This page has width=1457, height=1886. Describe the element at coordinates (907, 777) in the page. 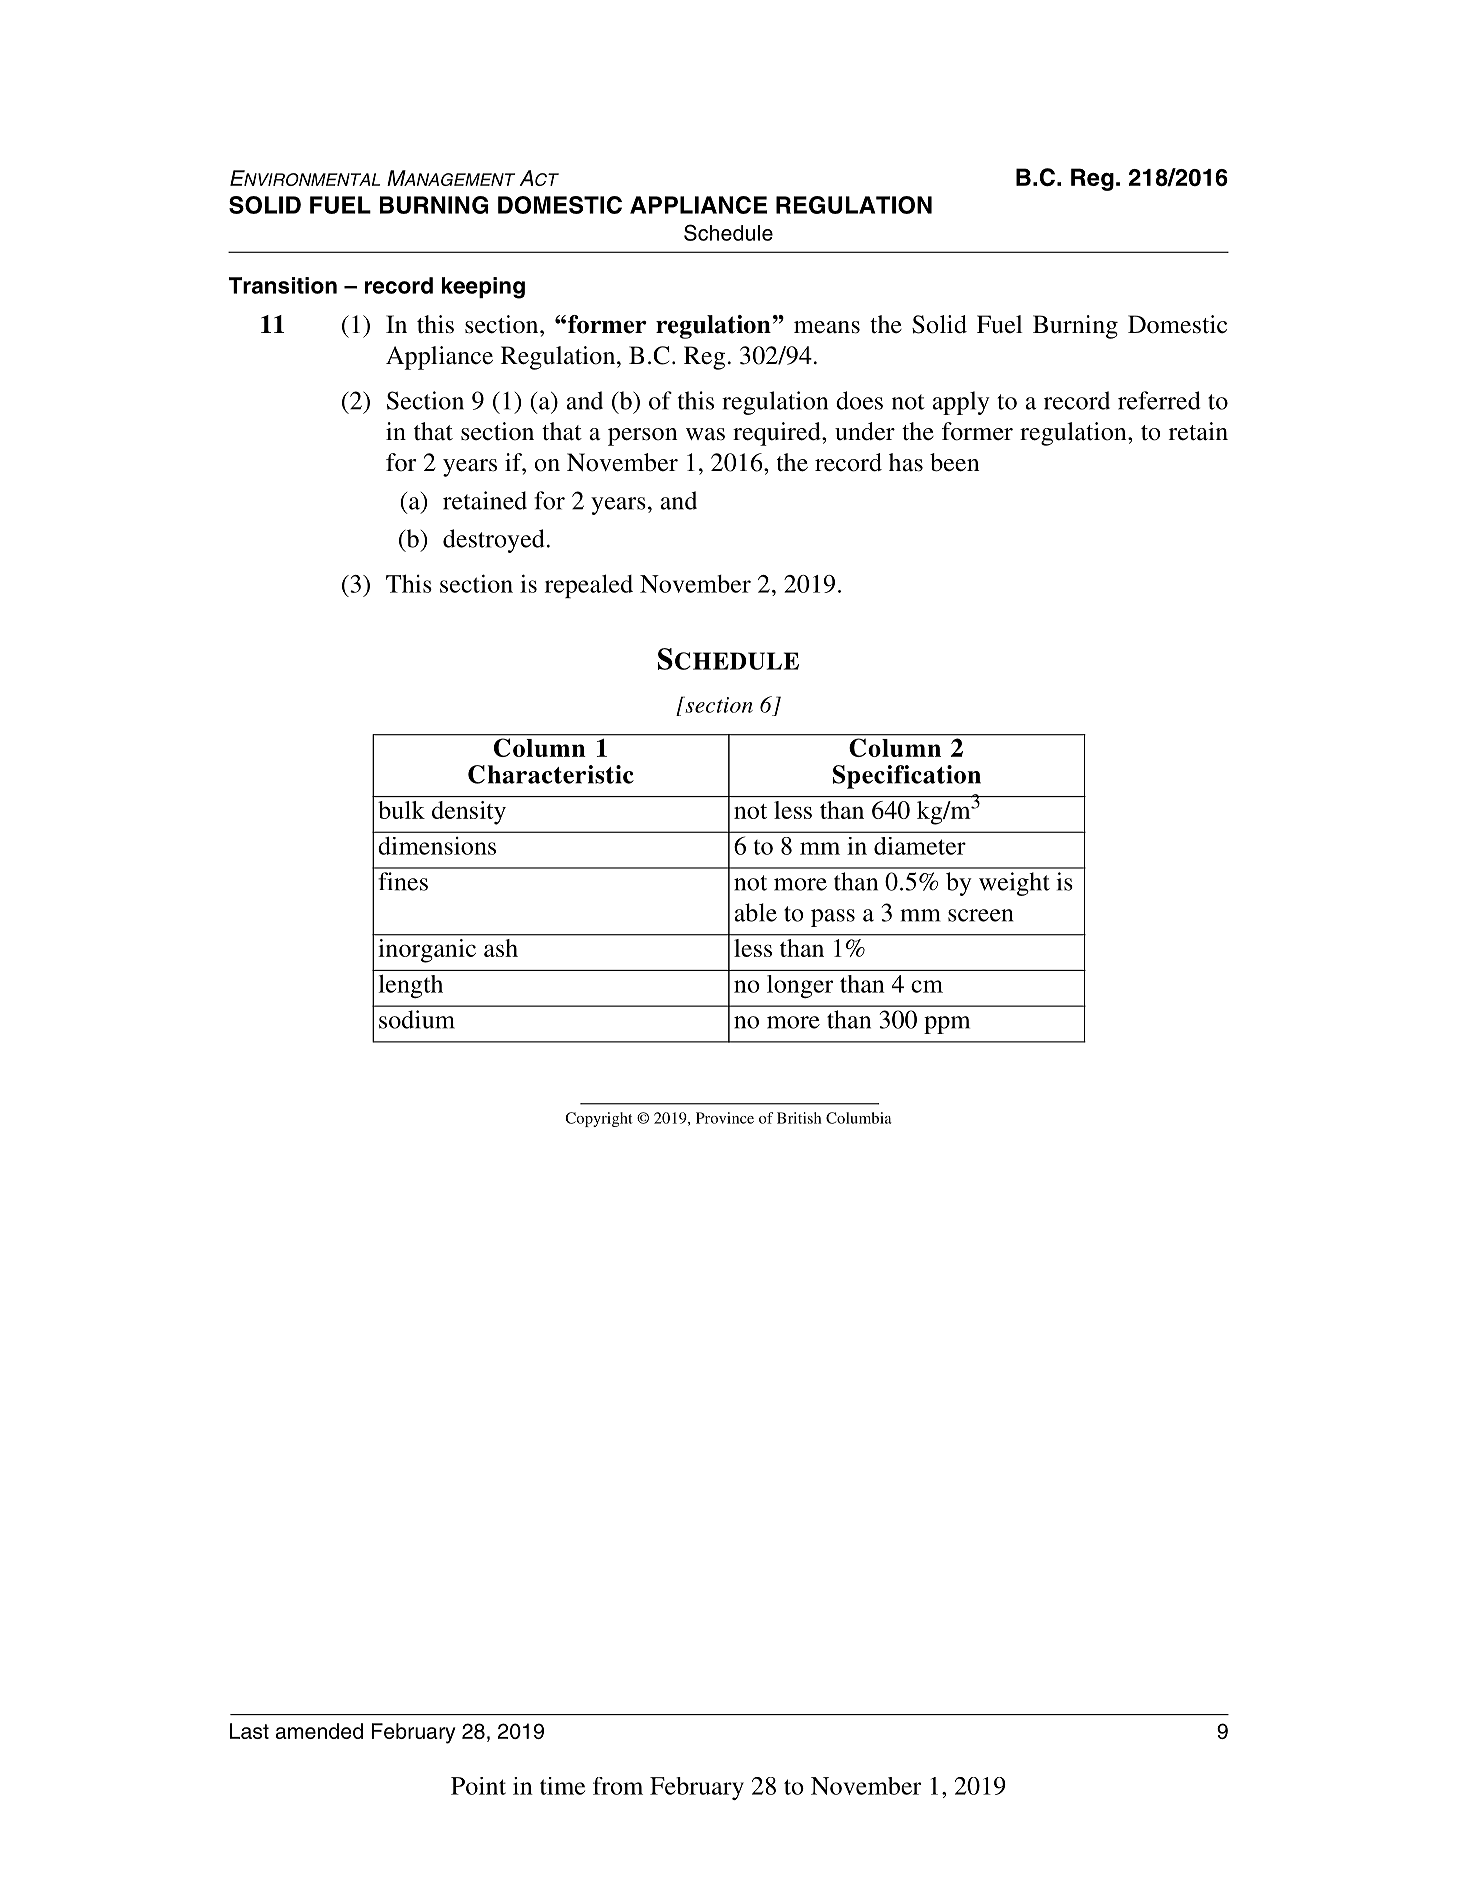

I see `Specification` at that location.
